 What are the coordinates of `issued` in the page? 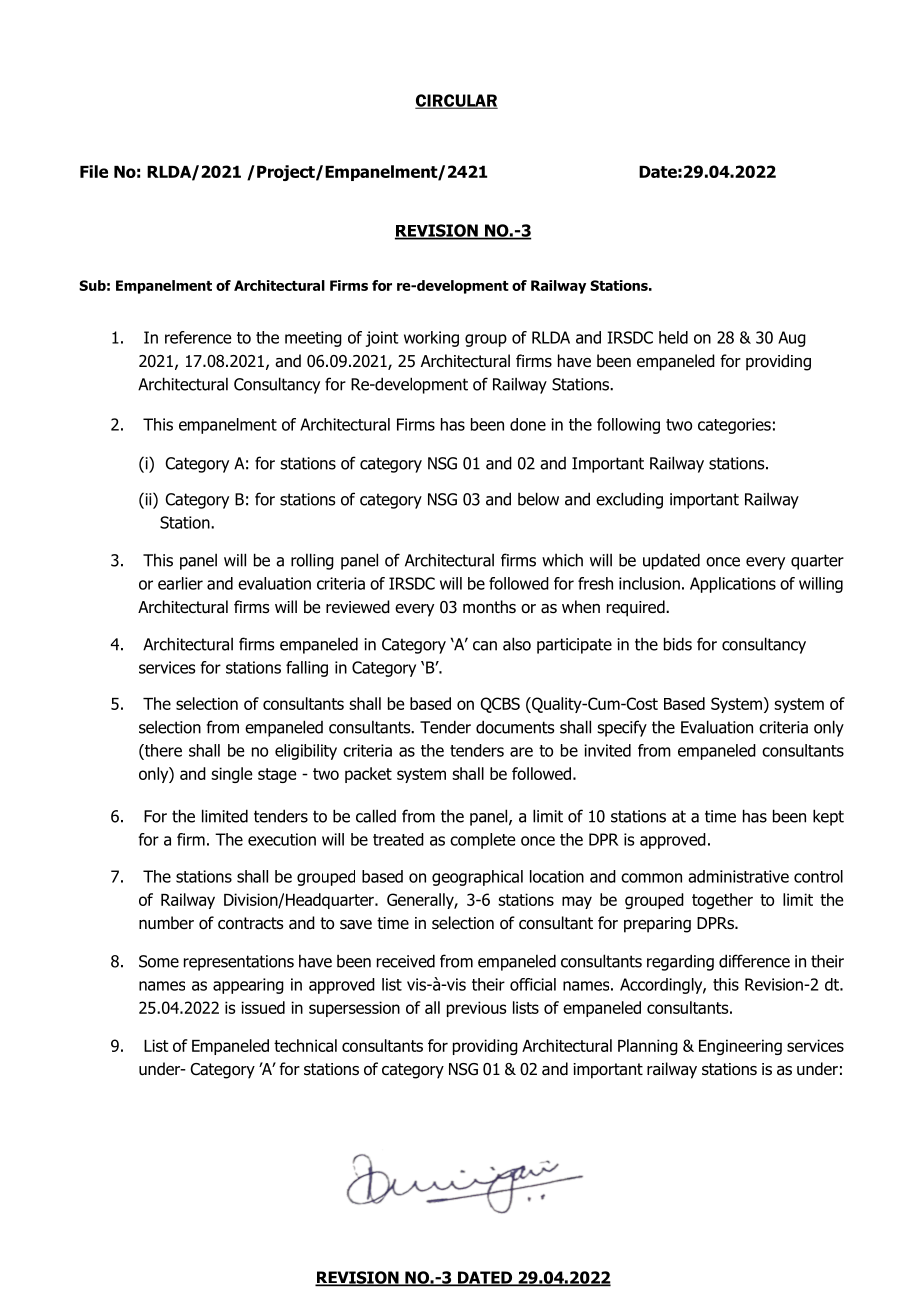 It's located at (263, 1007).
